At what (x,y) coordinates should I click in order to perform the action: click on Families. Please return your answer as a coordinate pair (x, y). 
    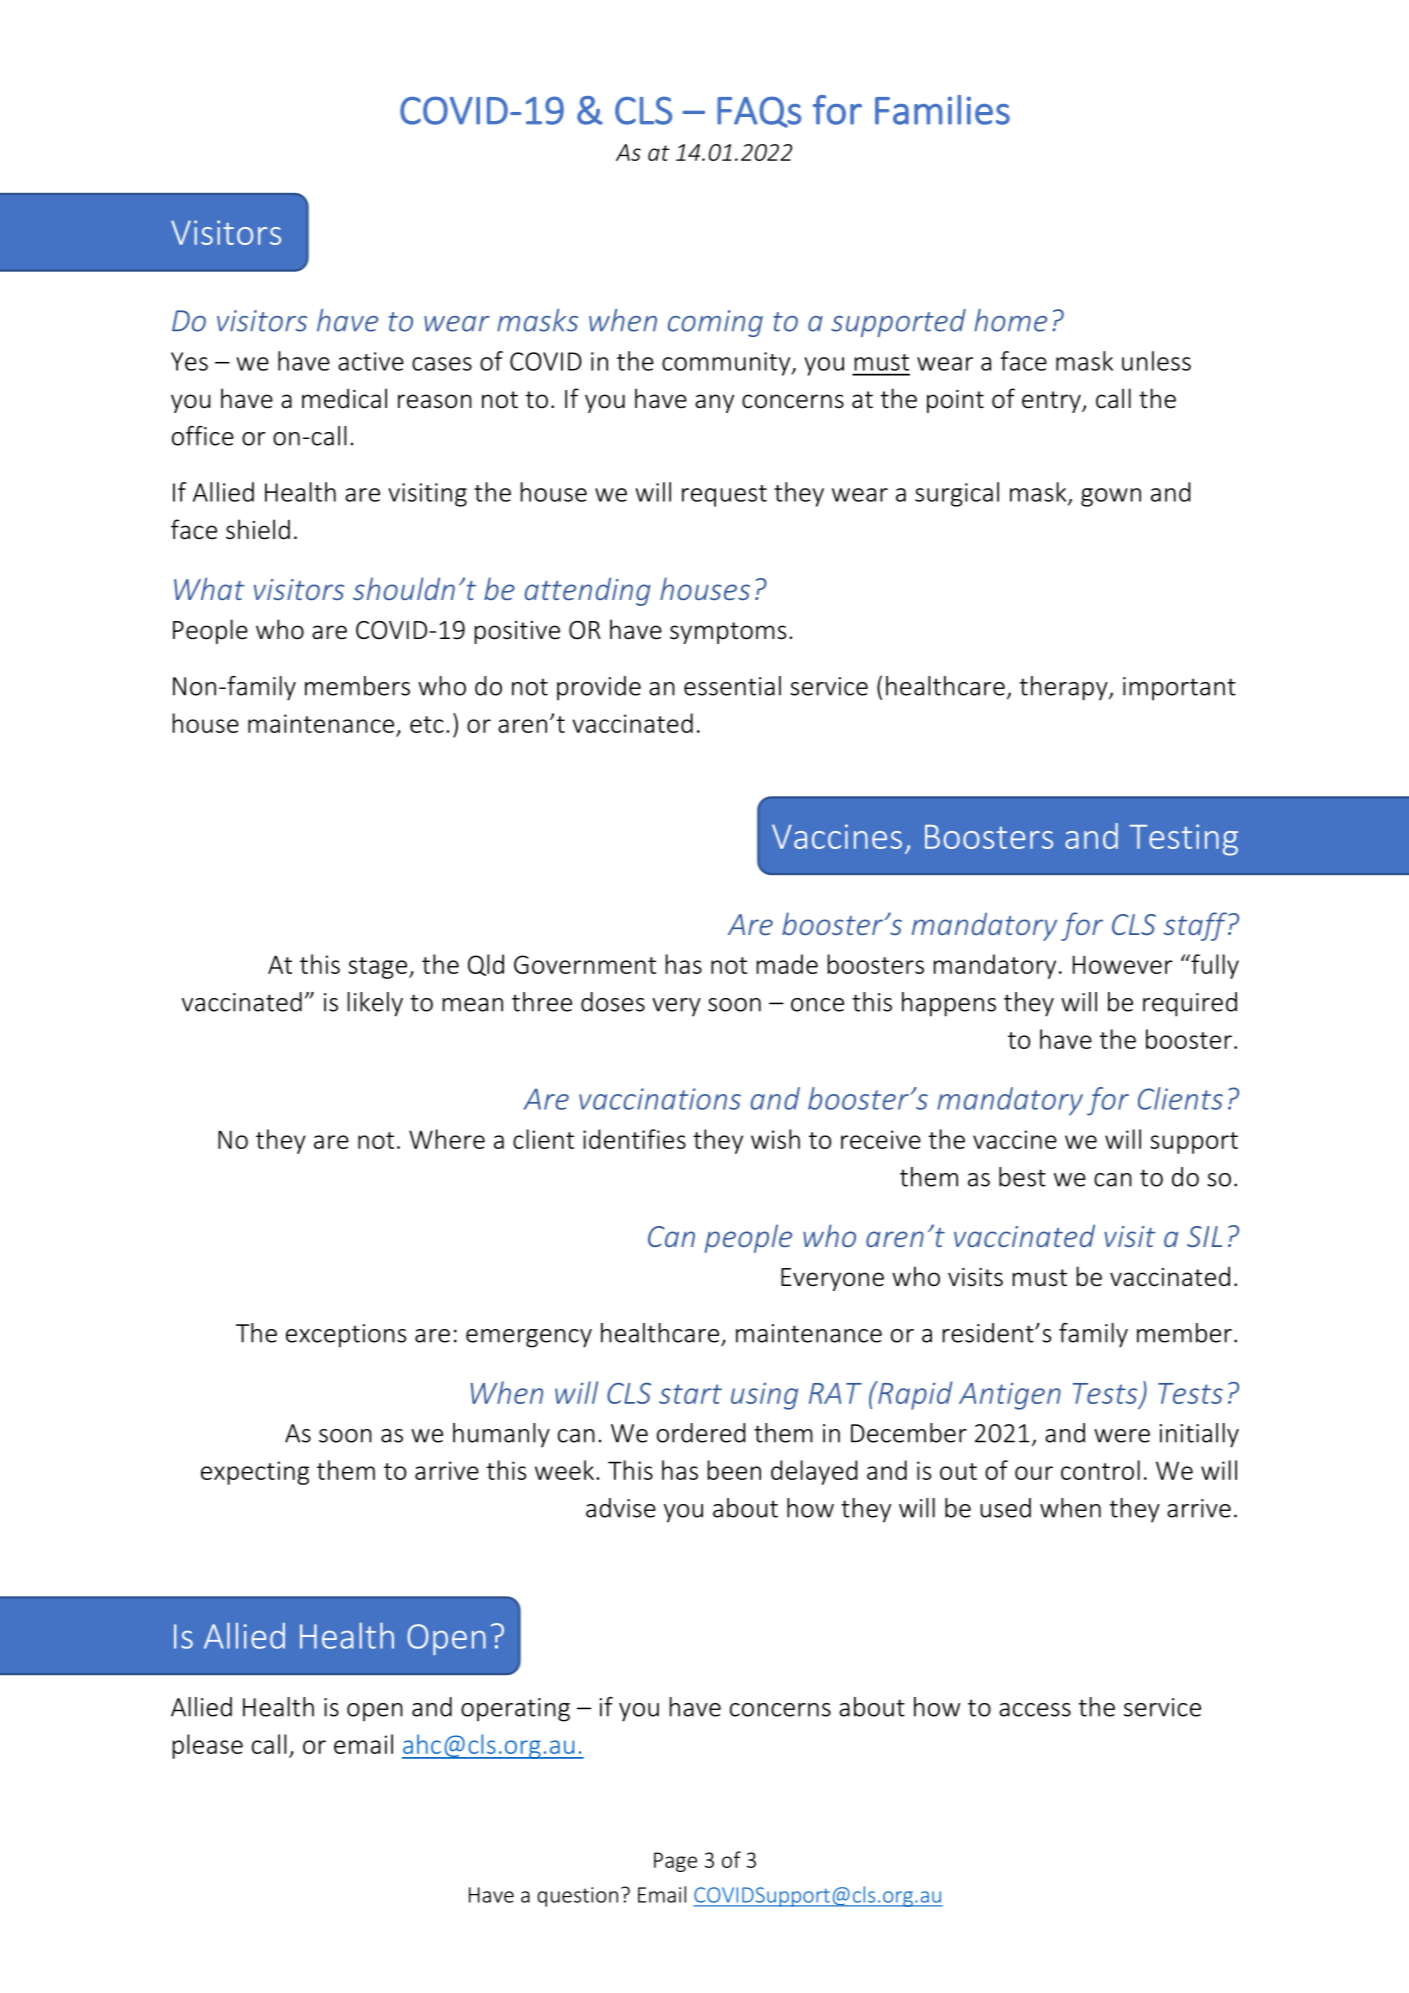
    Looking at the image, I should click on (942, 110).
